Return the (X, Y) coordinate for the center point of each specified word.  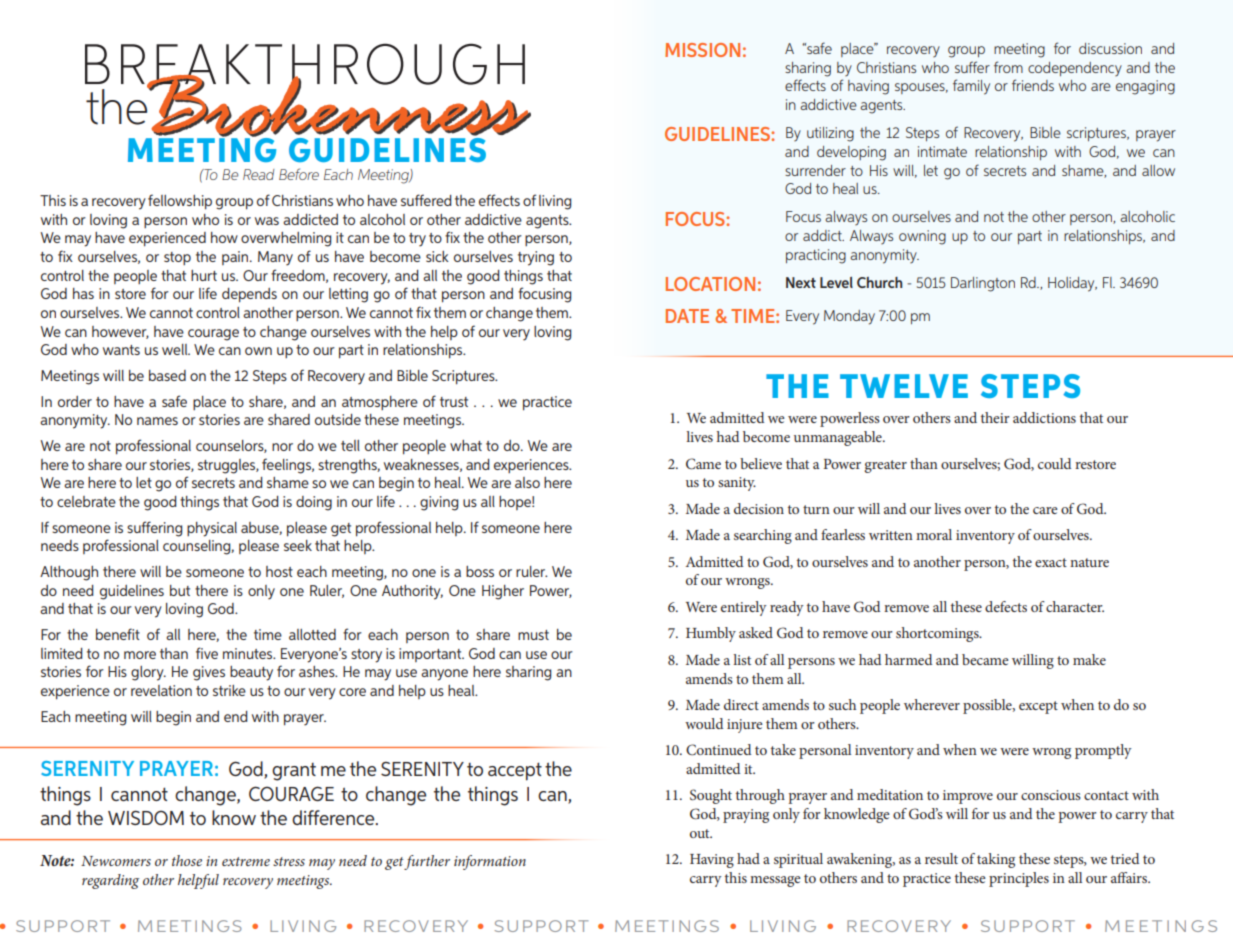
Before (299, 174)
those (187, 860)
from (1008, 67)
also (527, 482)
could (1054, 463)
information (490, 862)
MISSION (702, 50)
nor (282, 447)
